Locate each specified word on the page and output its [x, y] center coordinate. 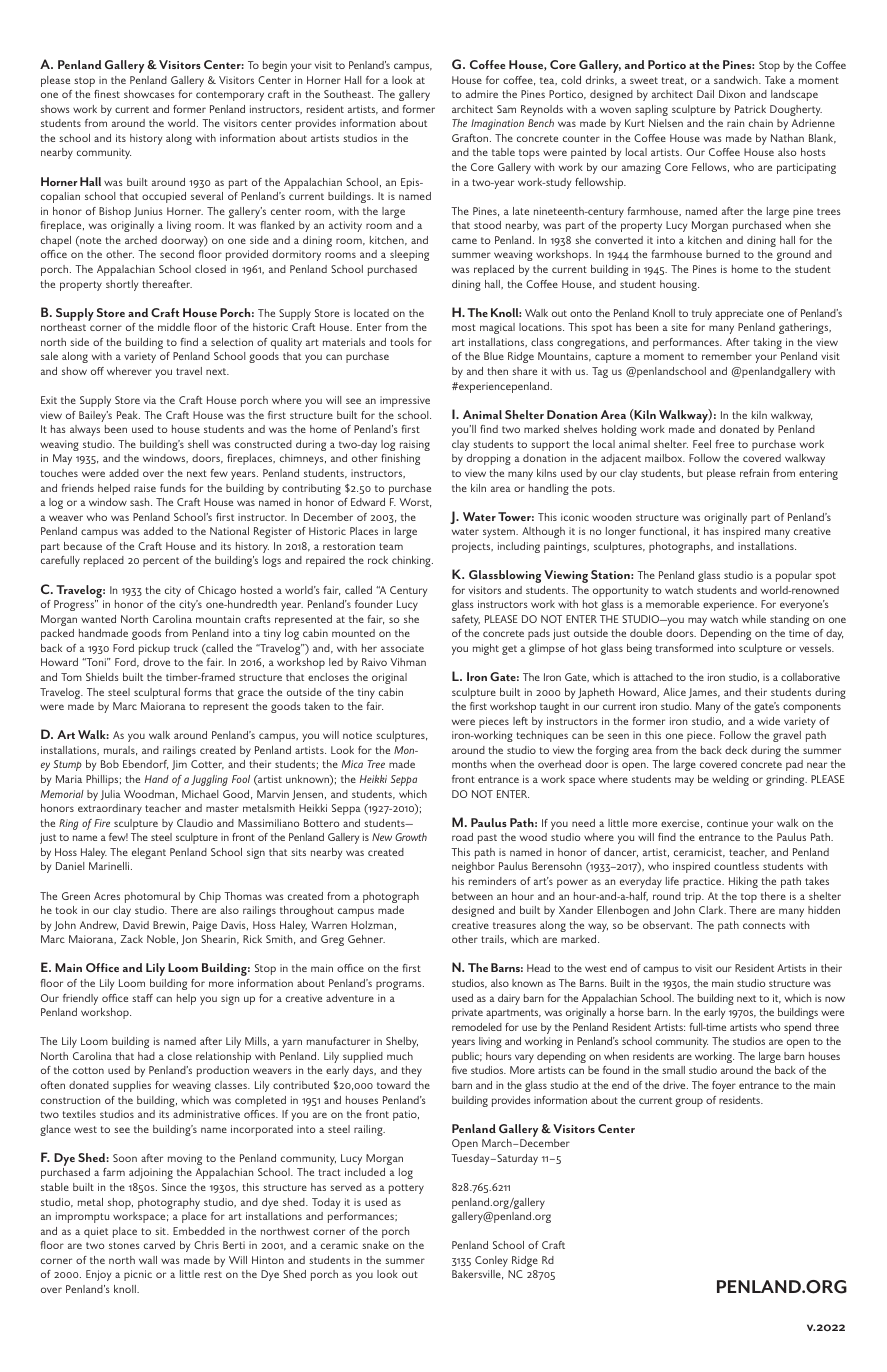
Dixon [732, 94]
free [725, 444]
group [689, 1102]
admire [482, 94]
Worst [415, 503]
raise [145, 488]
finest [107, 94]
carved [159, 1245]
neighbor [473, 867]
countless [736, 866]
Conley [491, 1261]
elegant [149, 853]
